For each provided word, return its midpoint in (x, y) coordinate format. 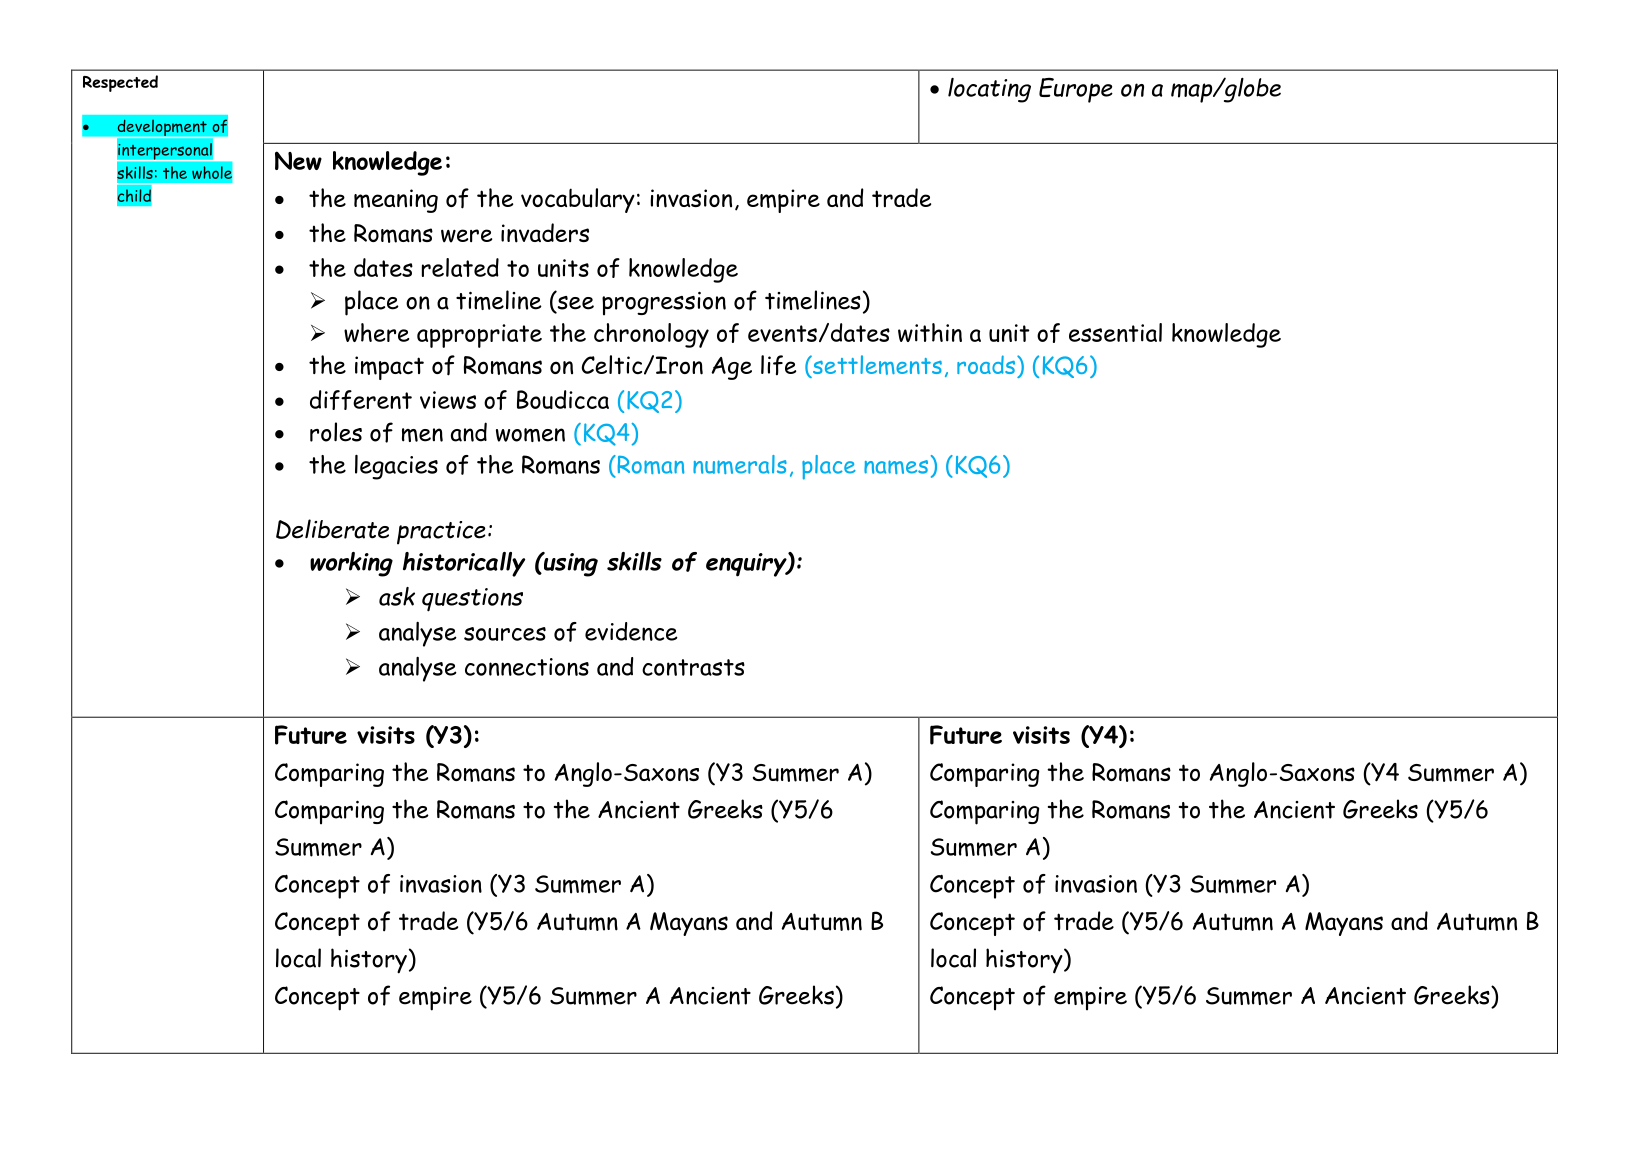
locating (989, 90)
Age (731, 368)
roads (986, 364)
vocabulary (578, 200)
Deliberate (332, 529)
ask (397, 596)
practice (441, 533)
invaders (545, 233)
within (930, 332)
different (361, 400)
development (162, 129)
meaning (396, 201)
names (896, 467)
